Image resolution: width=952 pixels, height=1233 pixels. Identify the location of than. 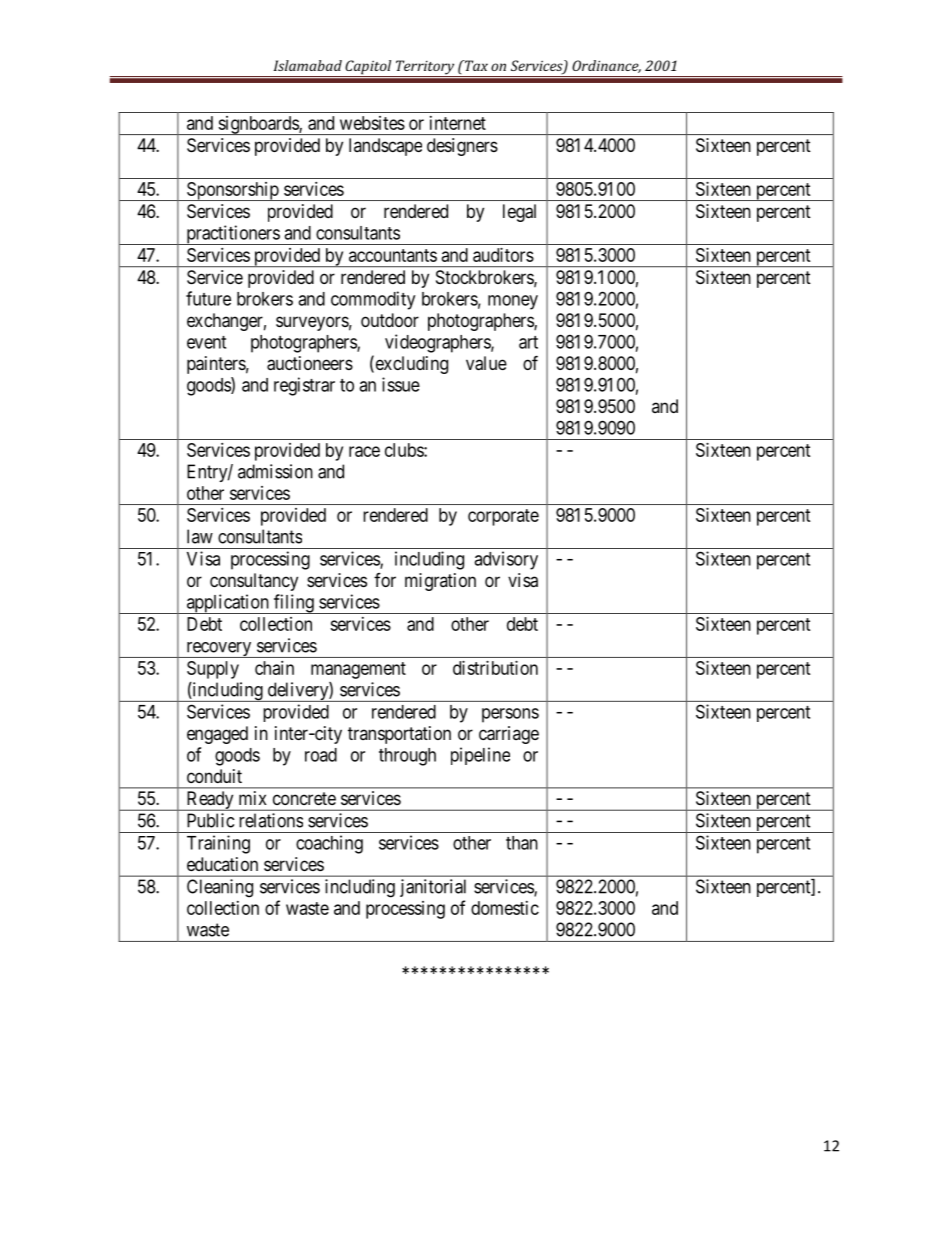
(522, 843).
